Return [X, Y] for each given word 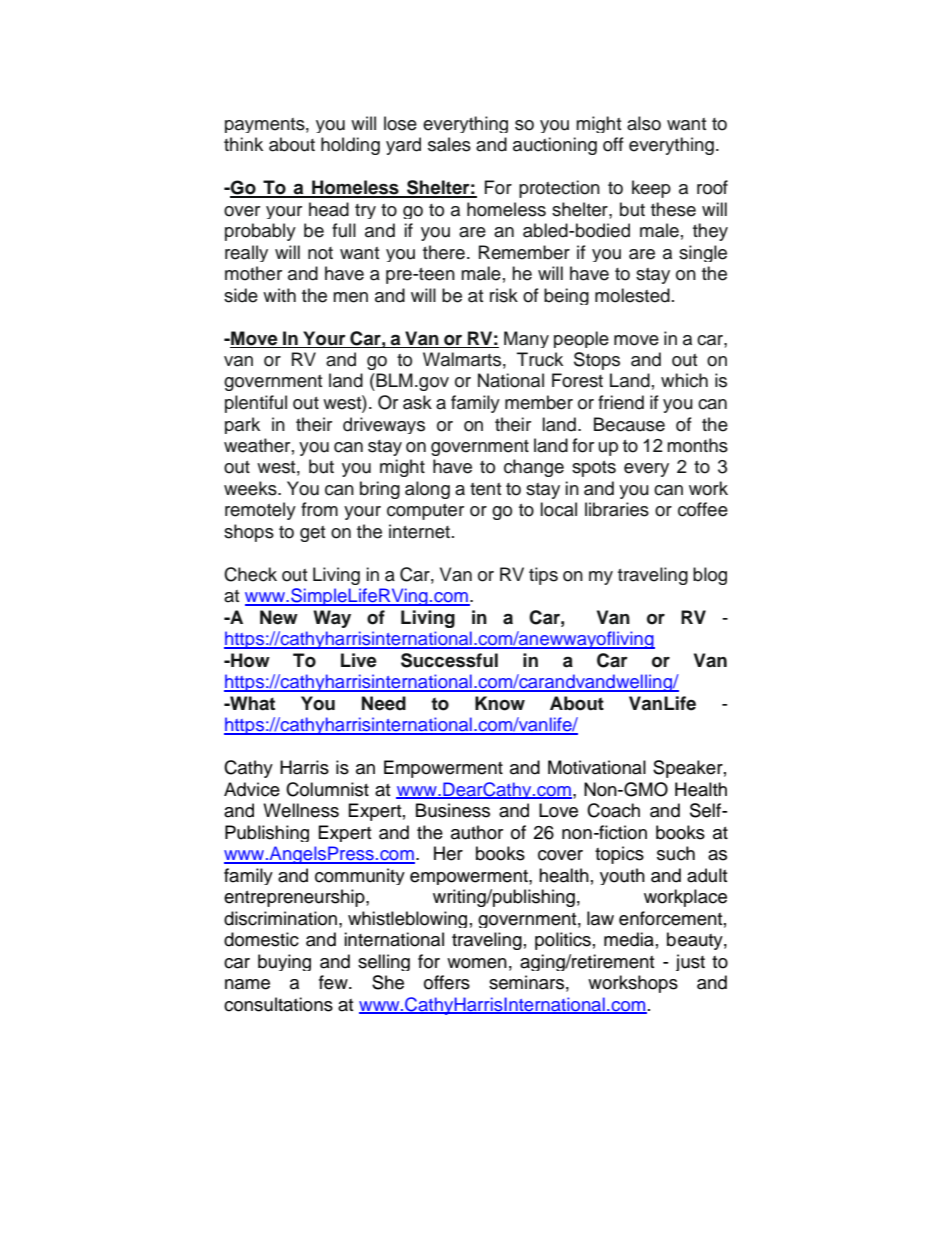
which [684, 380]
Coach [613, 810]
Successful [449, 660]
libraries [617, 509]
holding [350, 146]
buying [284, 962]
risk [504, 295]
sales [449, 144]
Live [359, 660]
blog [710, 576]
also [644, 123]
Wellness [301, 810]
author [477, 832]
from [319, 509]
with [279, 295]
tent [485, 489]
